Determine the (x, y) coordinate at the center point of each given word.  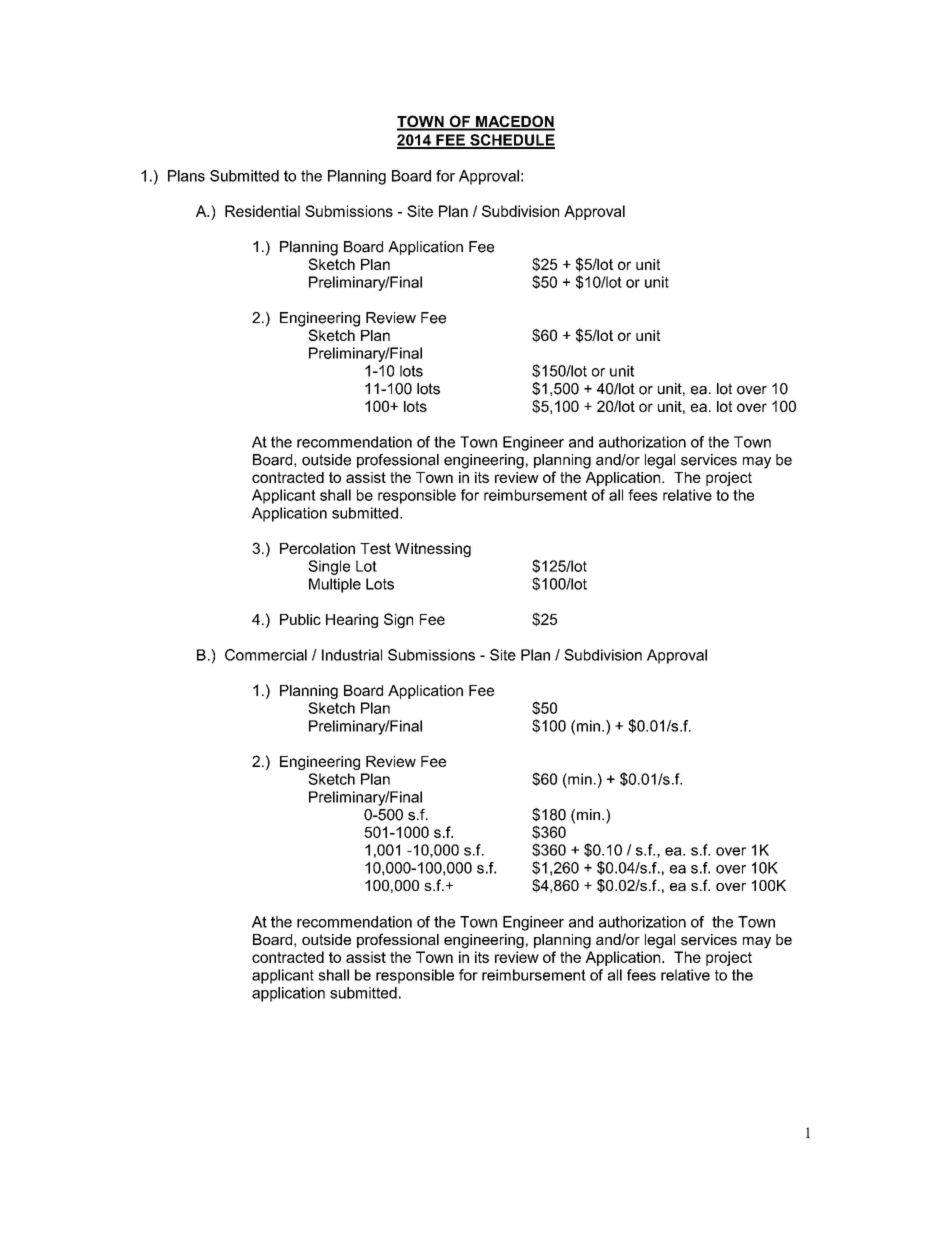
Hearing (352, 621)
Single (329, 567)
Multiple (335, 585)
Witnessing (433, 550)
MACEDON (514, 122)
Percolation (317, 548)
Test (375, 548)
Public (300, 619)
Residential (262, 211)
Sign (398, 620)
